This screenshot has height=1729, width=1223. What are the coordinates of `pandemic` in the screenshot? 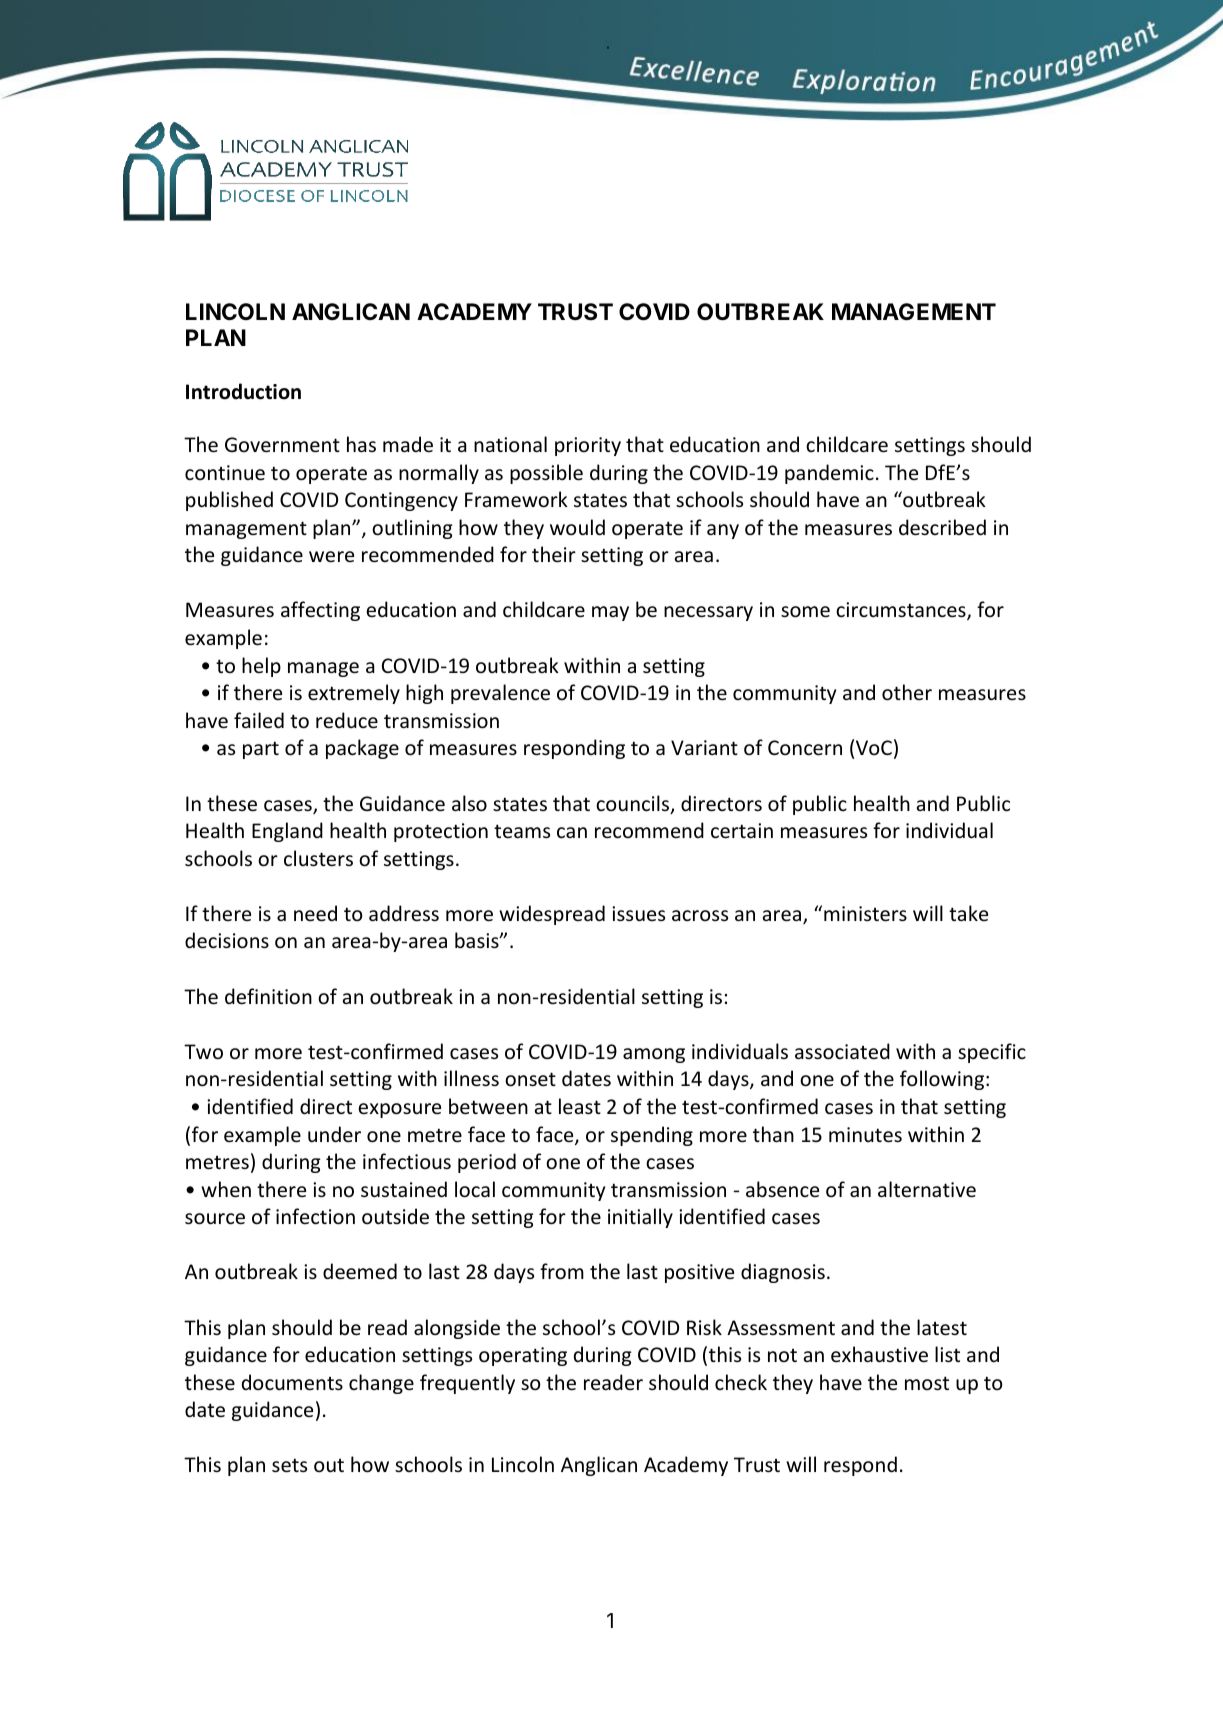 It's located at (829, 474).
